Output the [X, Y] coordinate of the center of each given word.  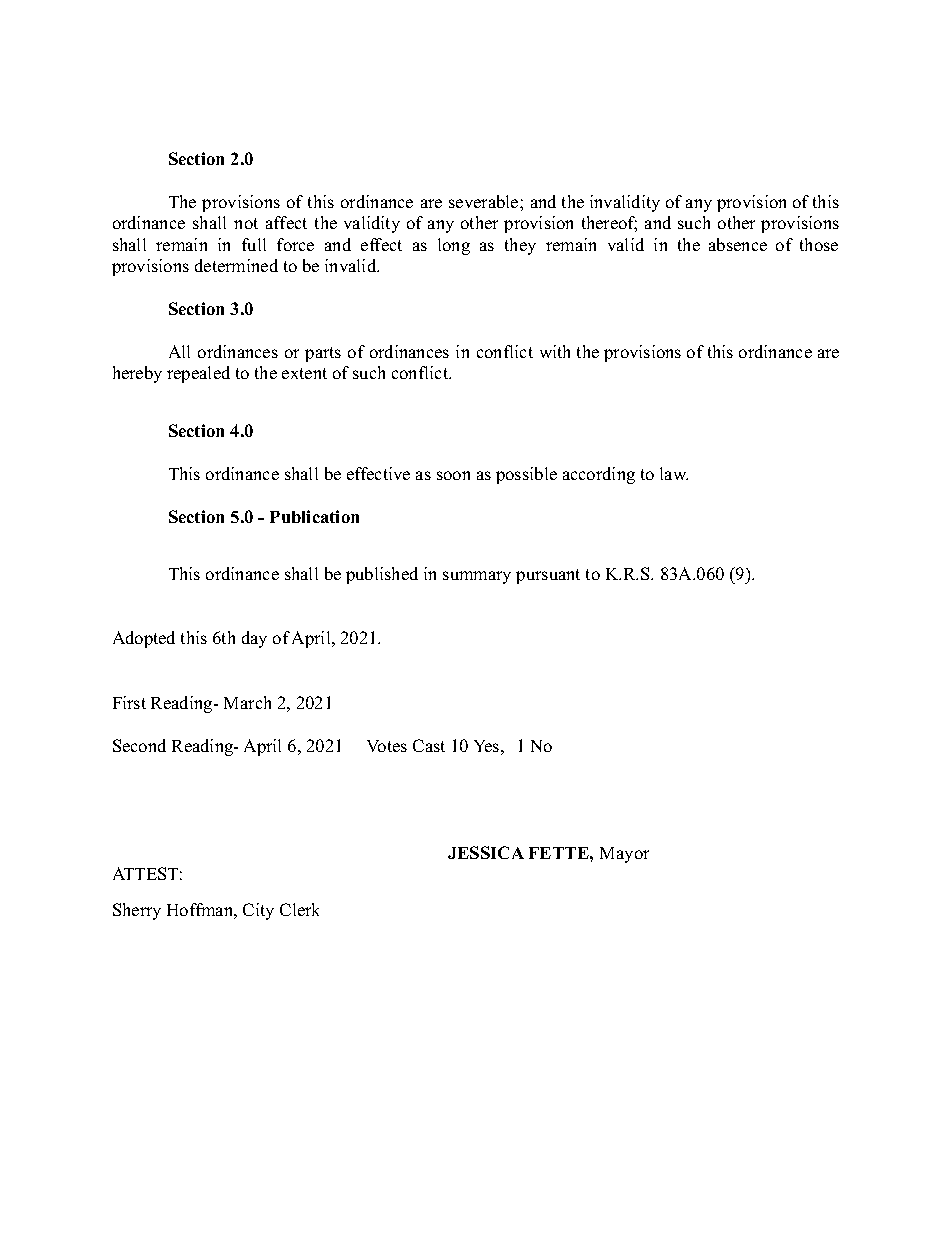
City [258, 911]
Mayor [624, 855]
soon [453, 475]
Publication [314, 516]
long [454, 246]
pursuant [548, 576]
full [254, 244]
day [254, 639]
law [674, 473]
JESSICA [486, 852]
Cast [429, 745]
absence [738, 244]
